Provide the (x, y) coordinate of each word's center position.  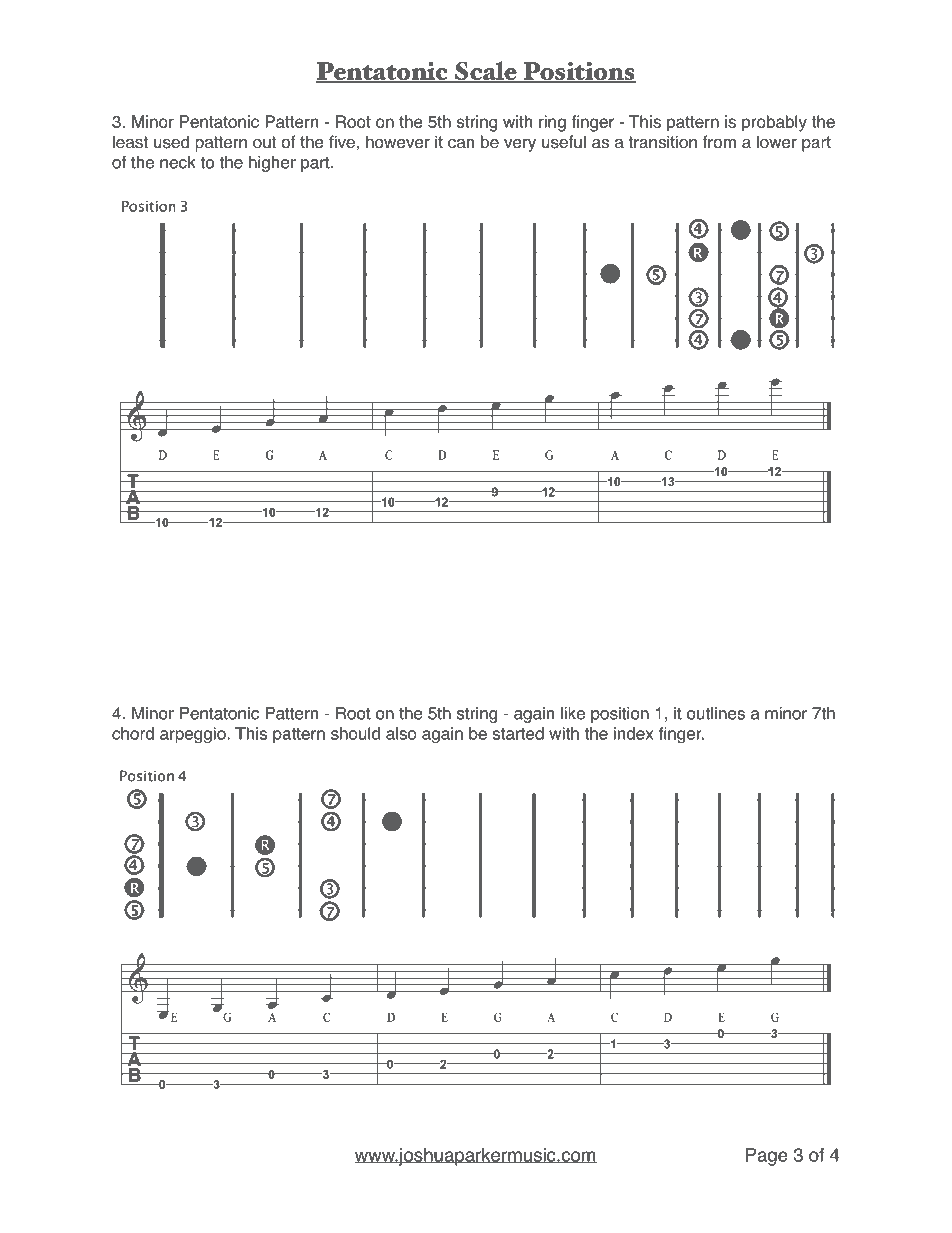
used (171, 142)
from (719, 142)
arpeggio (194, 735)
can (461, 144)
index (633, 733)
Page (767, 1157)
